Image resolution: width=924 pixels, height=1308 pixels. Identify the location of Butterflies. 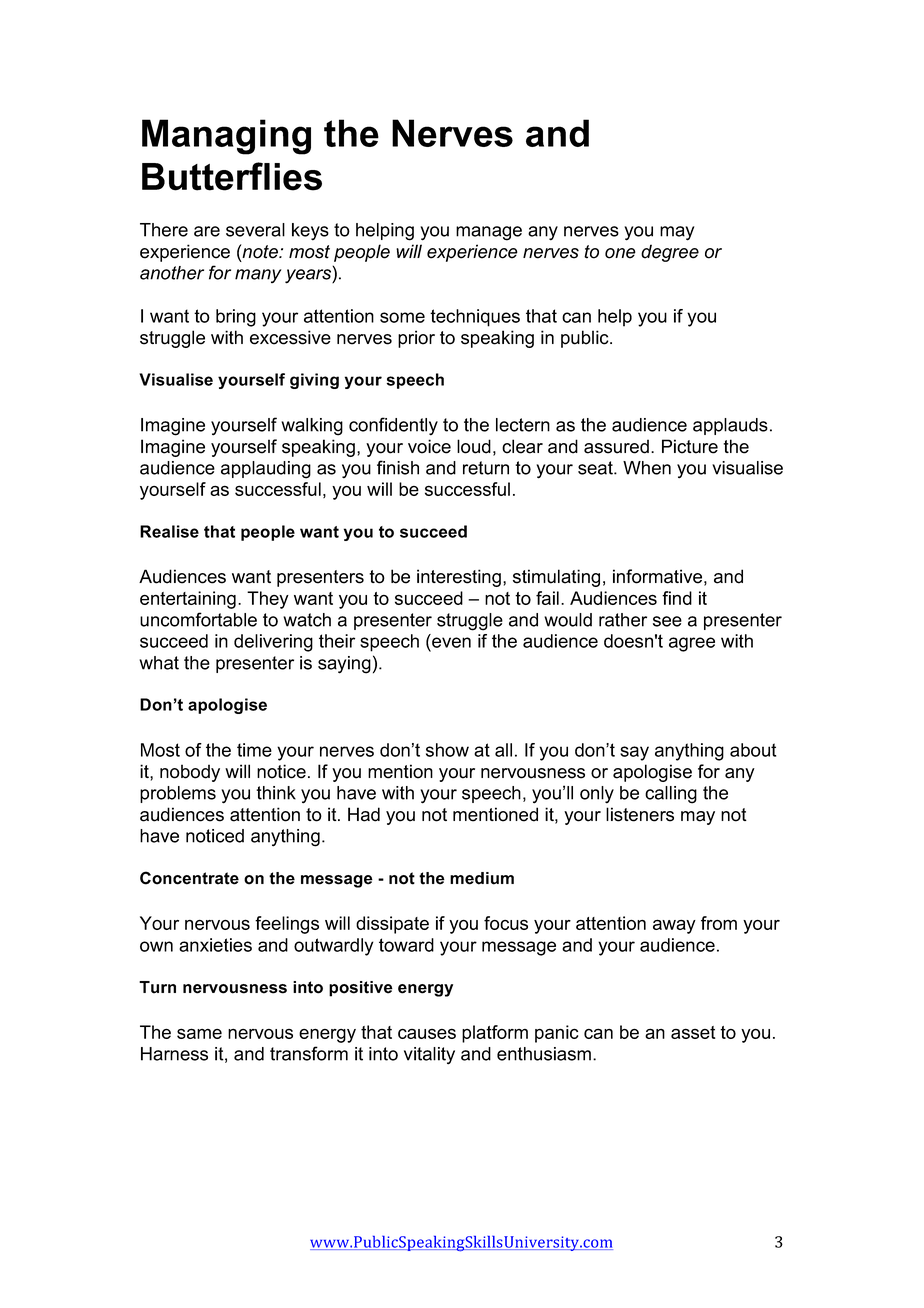
(232, 176).
